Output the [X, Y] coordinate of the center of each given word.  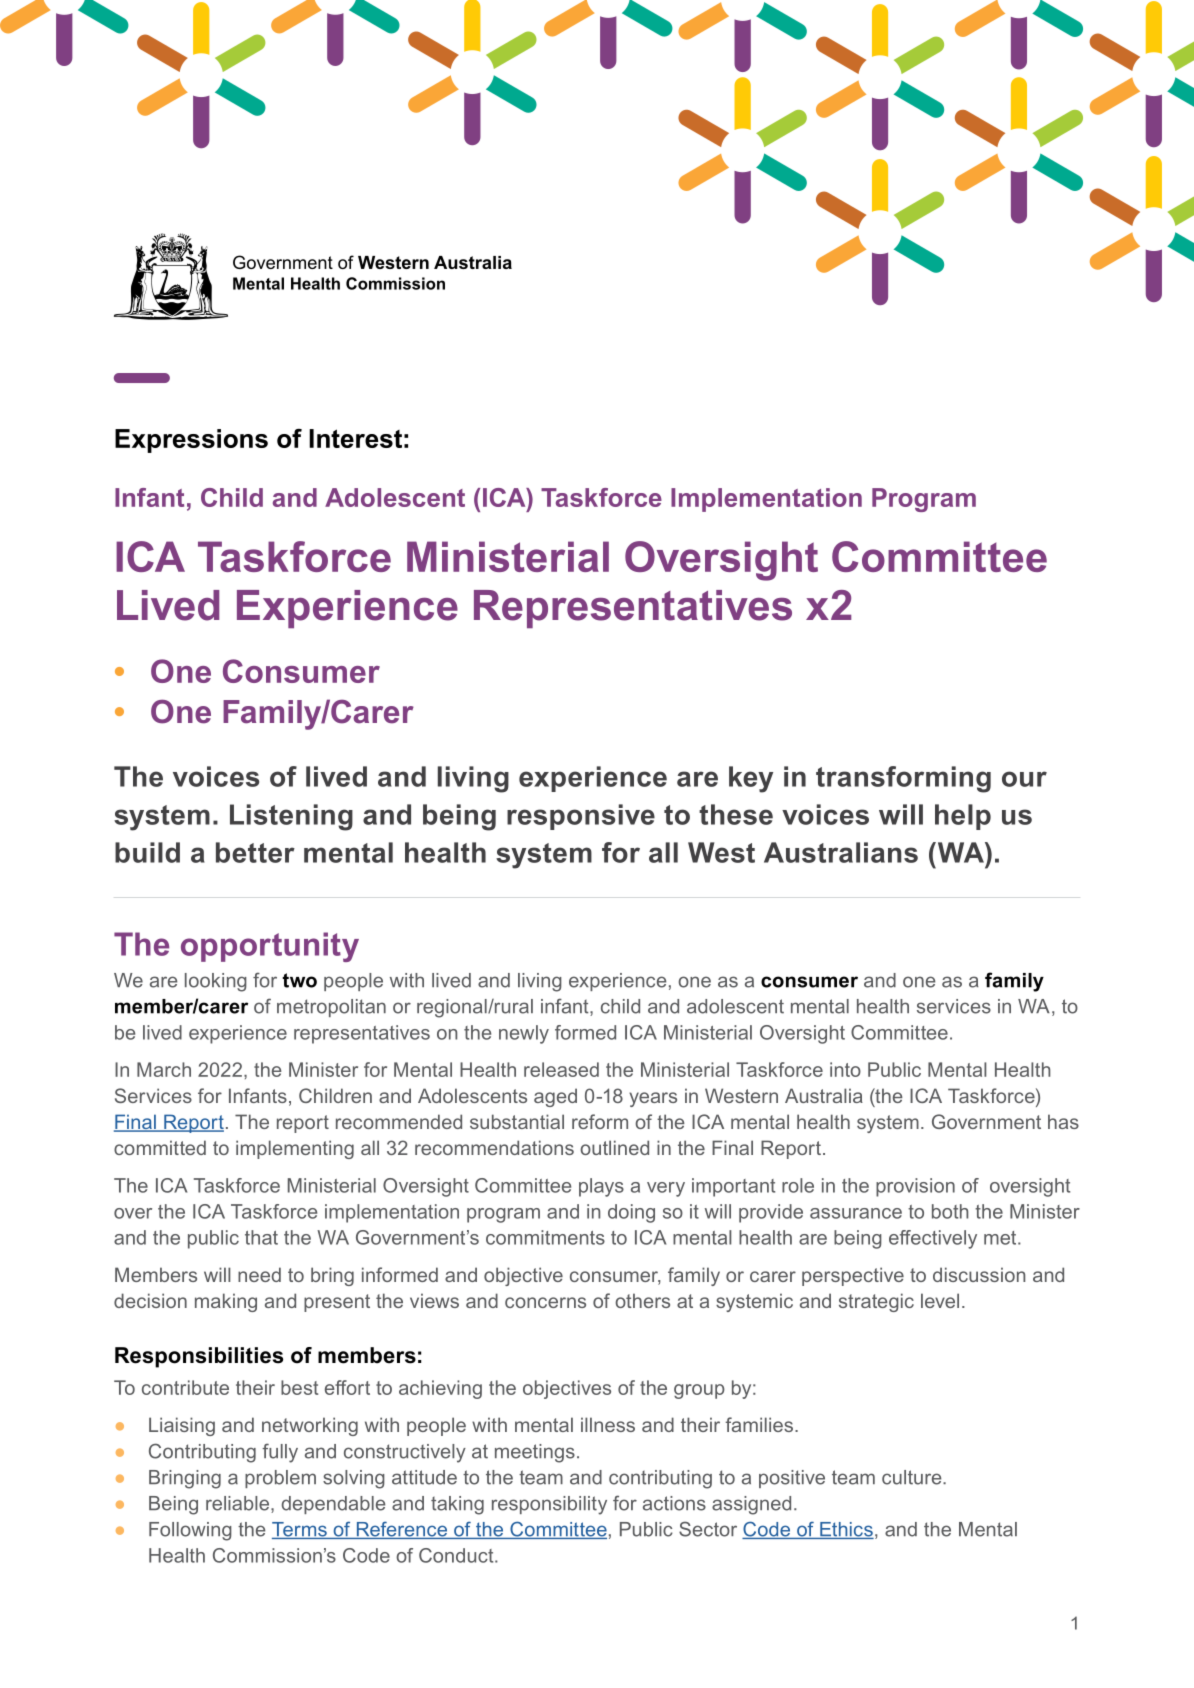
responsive [581, 817]
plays [601, 1187]
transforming [903, 779]
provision [915, 1187]
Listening [291, 817]
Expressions [191, 441]
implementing [295, 1149]
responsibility [549, 1505]
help [963, 817]
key [751, 779]
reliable [239, 1504]
